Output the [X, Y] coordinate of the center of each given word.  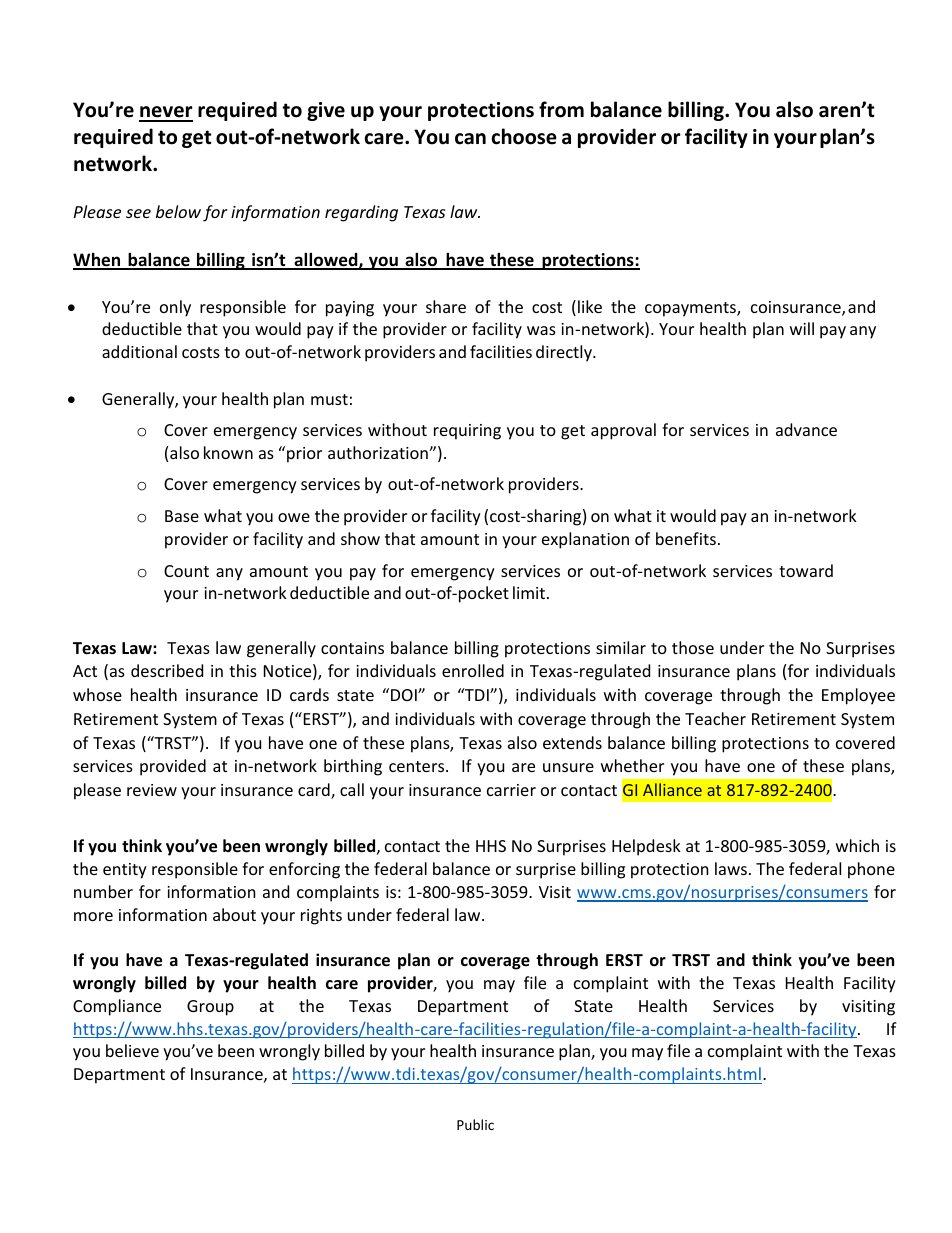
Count [186, 571]
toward [806, 570]
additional [139, 351]
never [166, 113]
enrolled [473, 670]
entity [125, 871]
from [561, 109]
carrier [511, 790]
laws [731, 868]
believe [132, 1050]
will [802, 328]
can [470, 139]
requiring [467, 432]
